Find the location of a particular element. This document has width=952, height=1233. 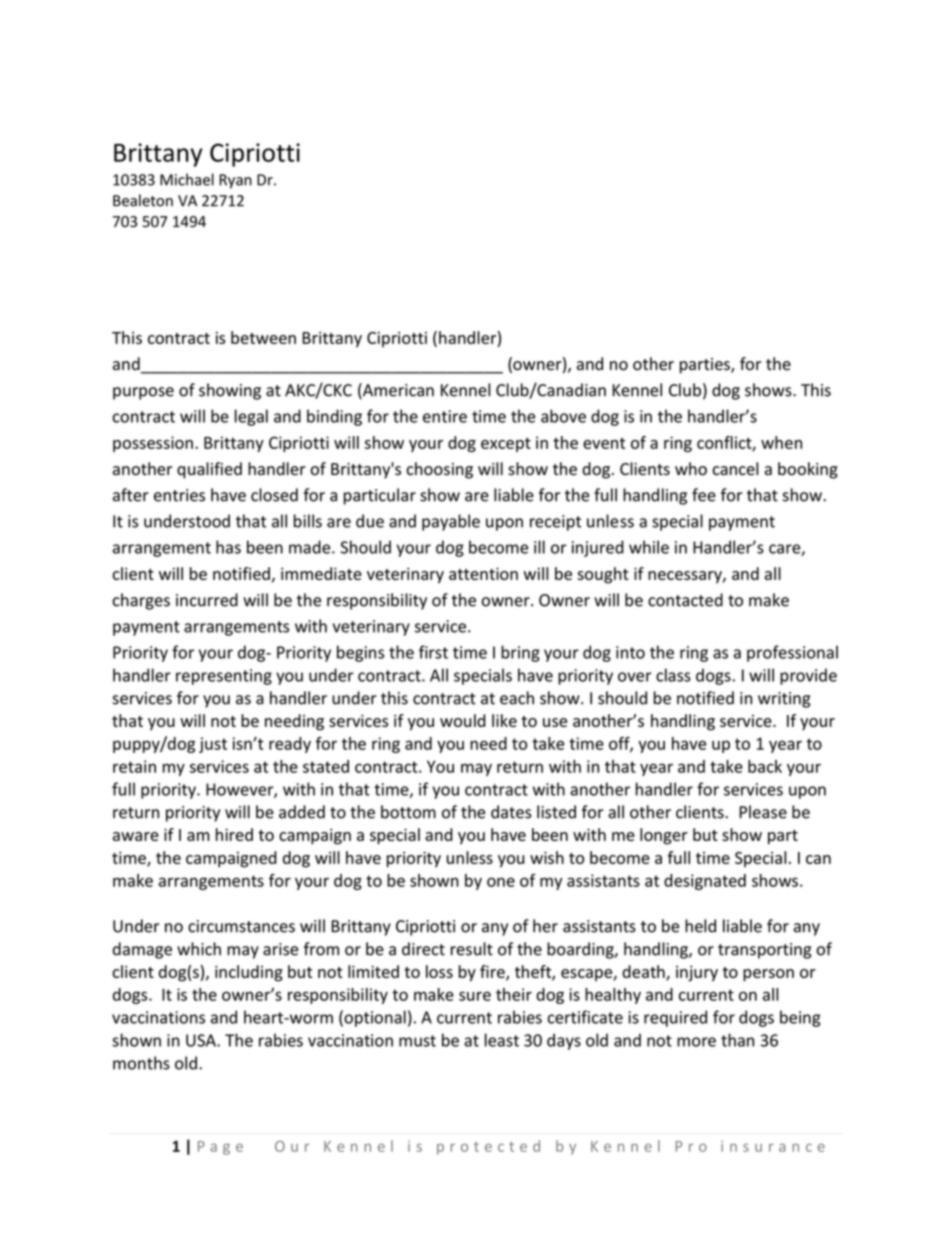

when is located at coordinates (781, 442).
